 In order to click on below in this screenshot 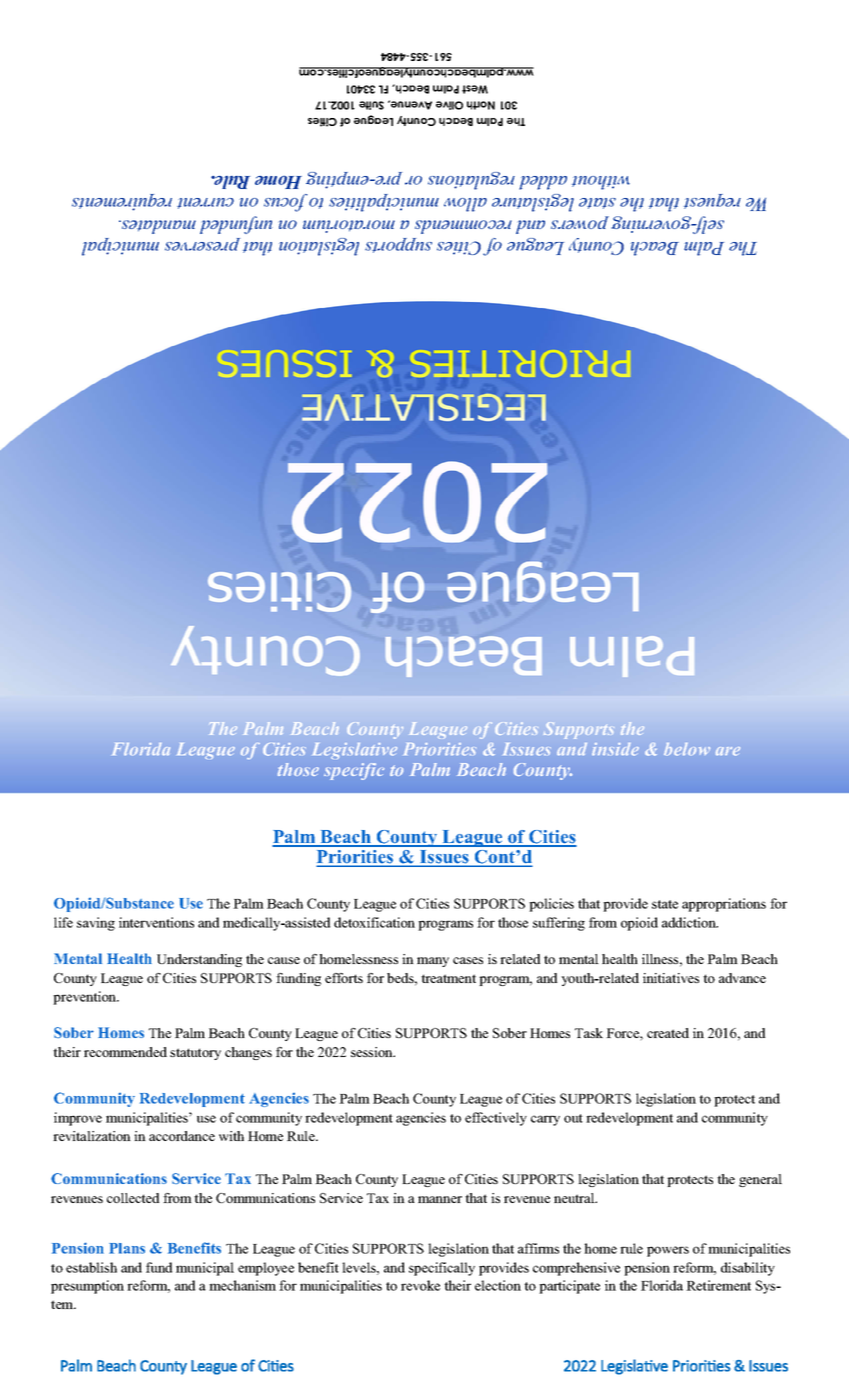, I will do `click(687, 749)`.
